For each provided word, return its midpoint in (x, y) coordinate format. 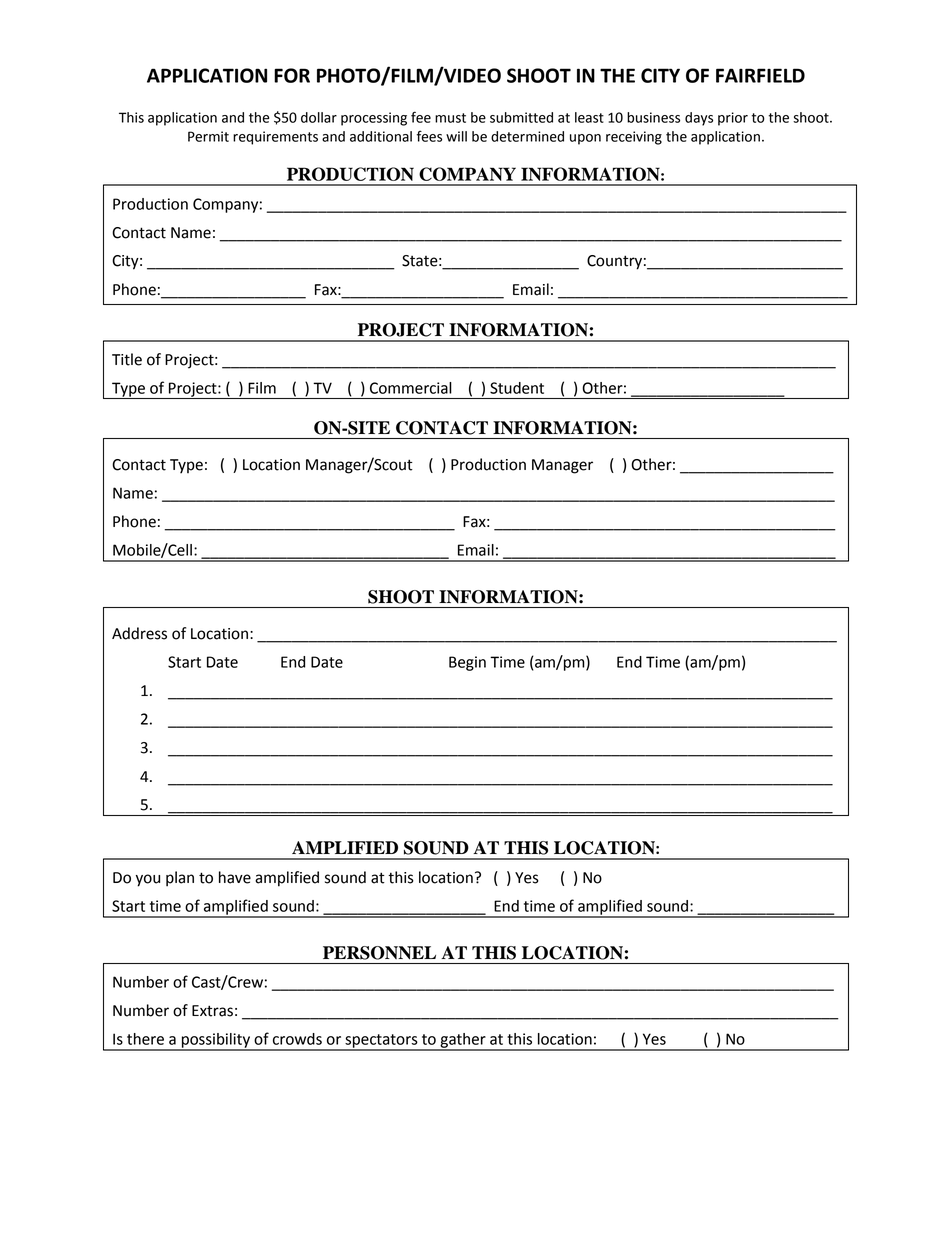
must (450, 118)
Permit (208, 136)
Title (127, 359)
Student (517, 388)
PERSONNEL (379, 953)
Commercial (411, 388)
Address (139, 633)
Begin (467, 663)
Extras (212, 1011)
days (699, 119)
